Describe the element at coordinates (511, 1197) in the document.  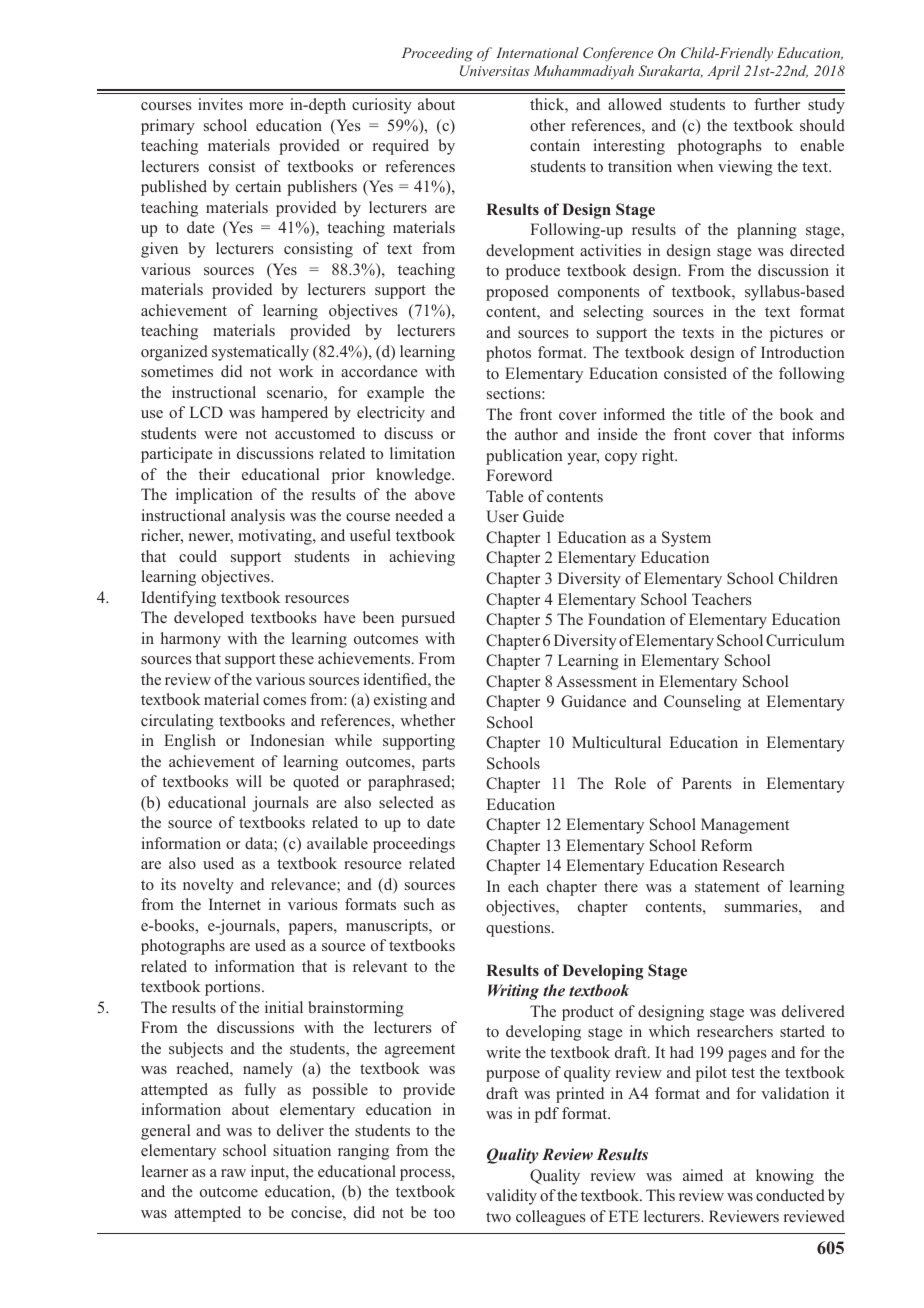
I see `validity` at that location.
